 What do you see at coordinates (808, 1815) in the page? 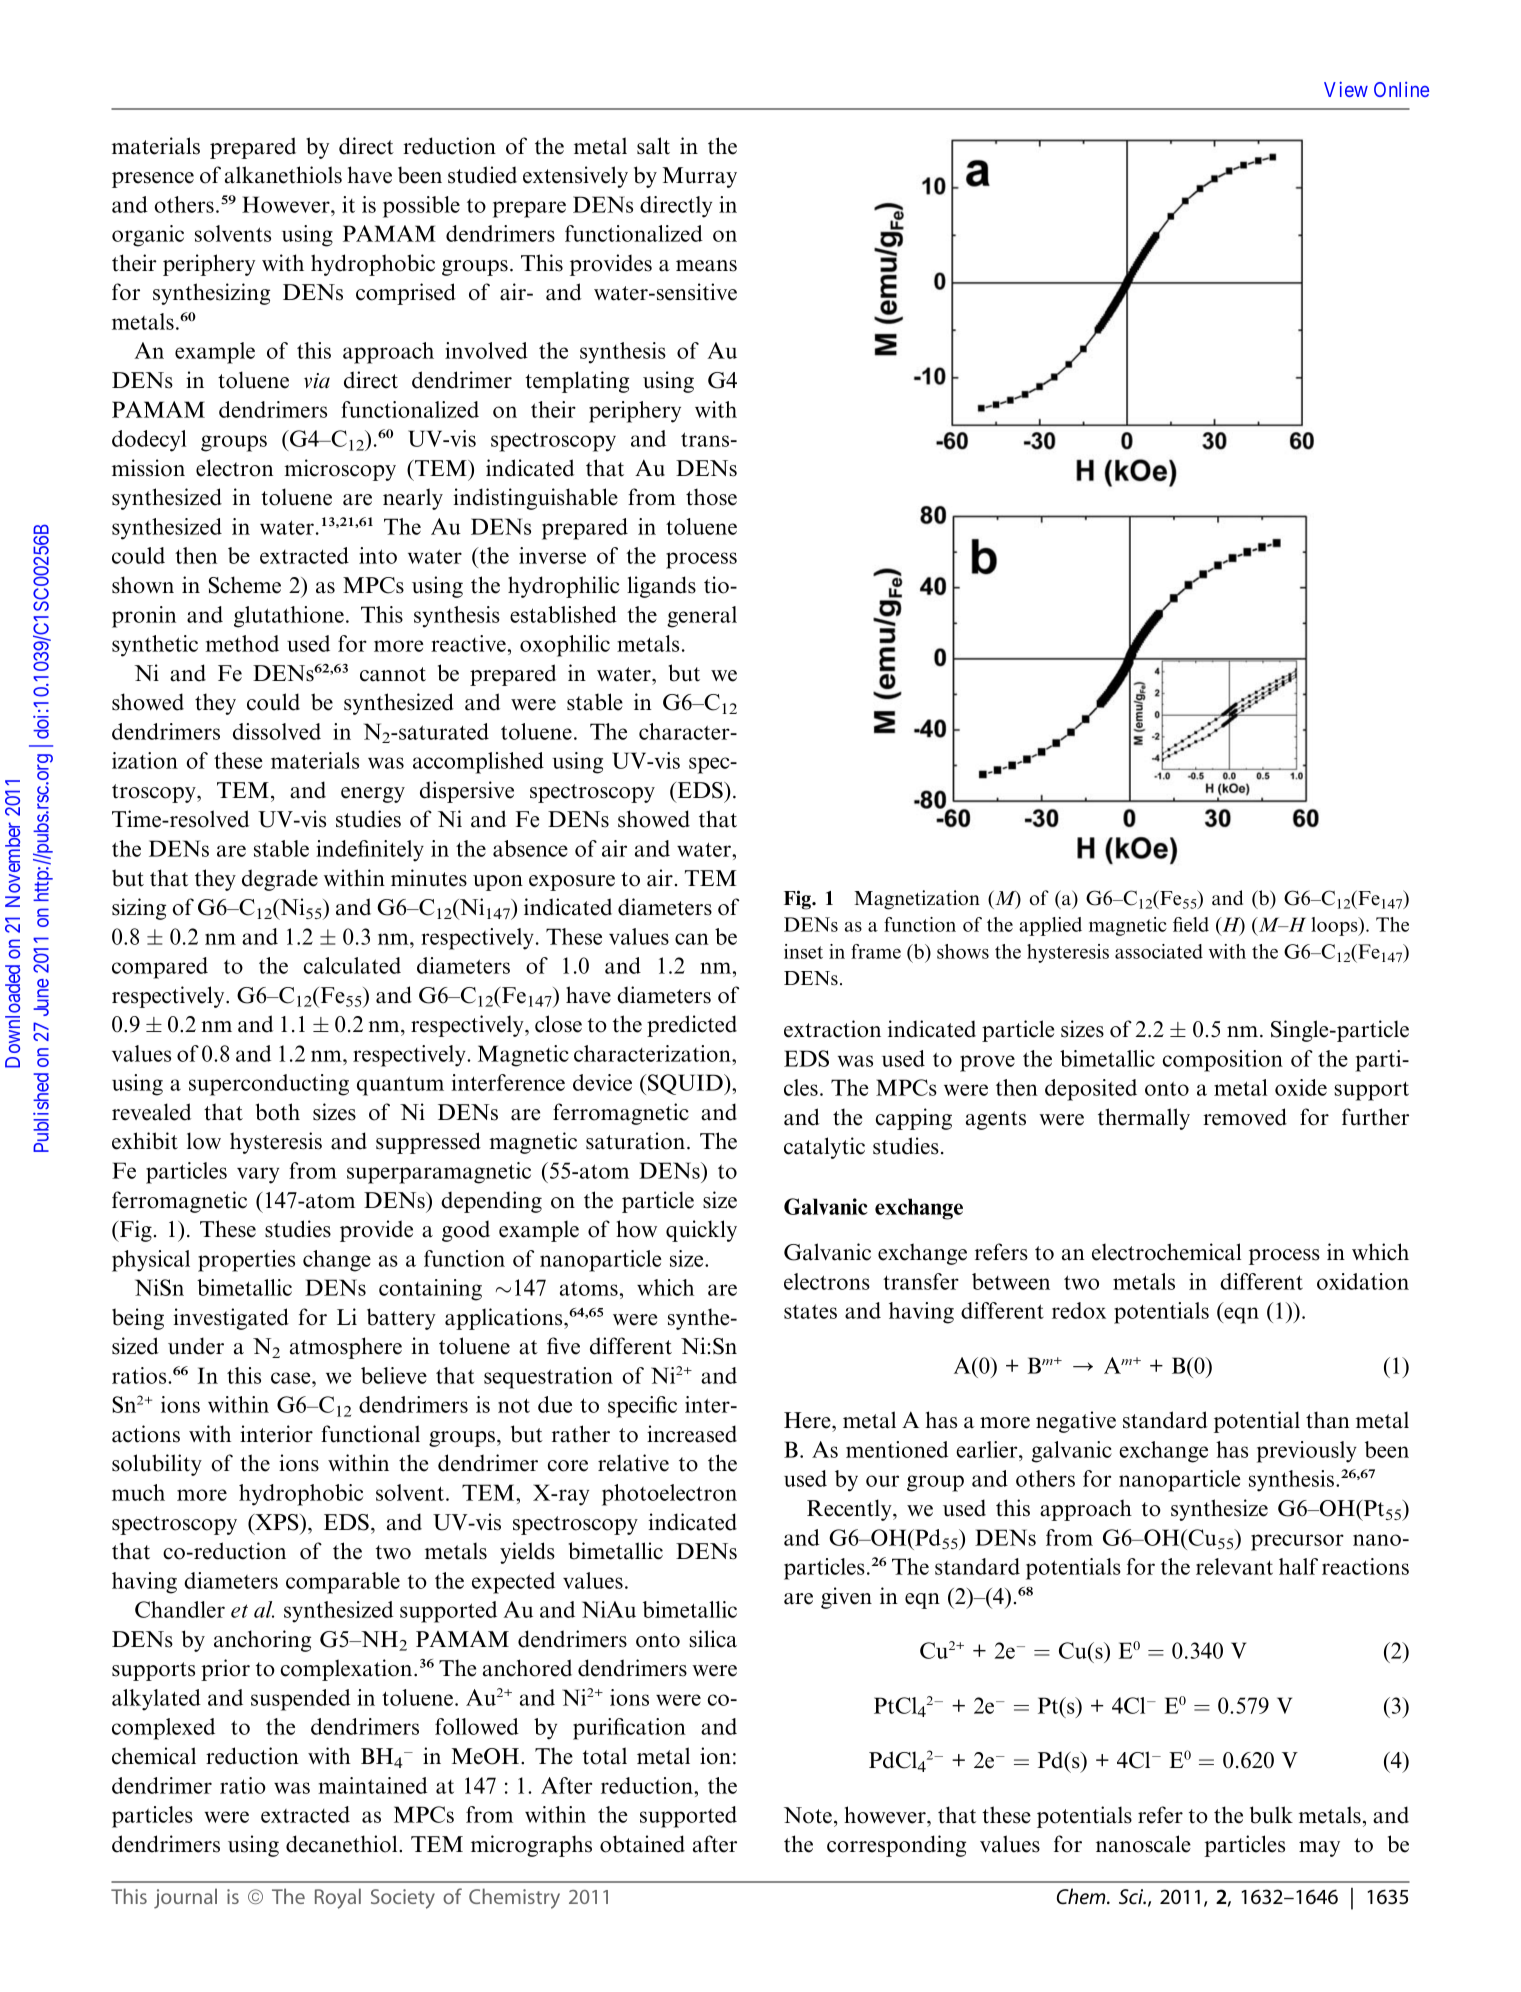
I see `Note` at bounding box center [808, 1815].
